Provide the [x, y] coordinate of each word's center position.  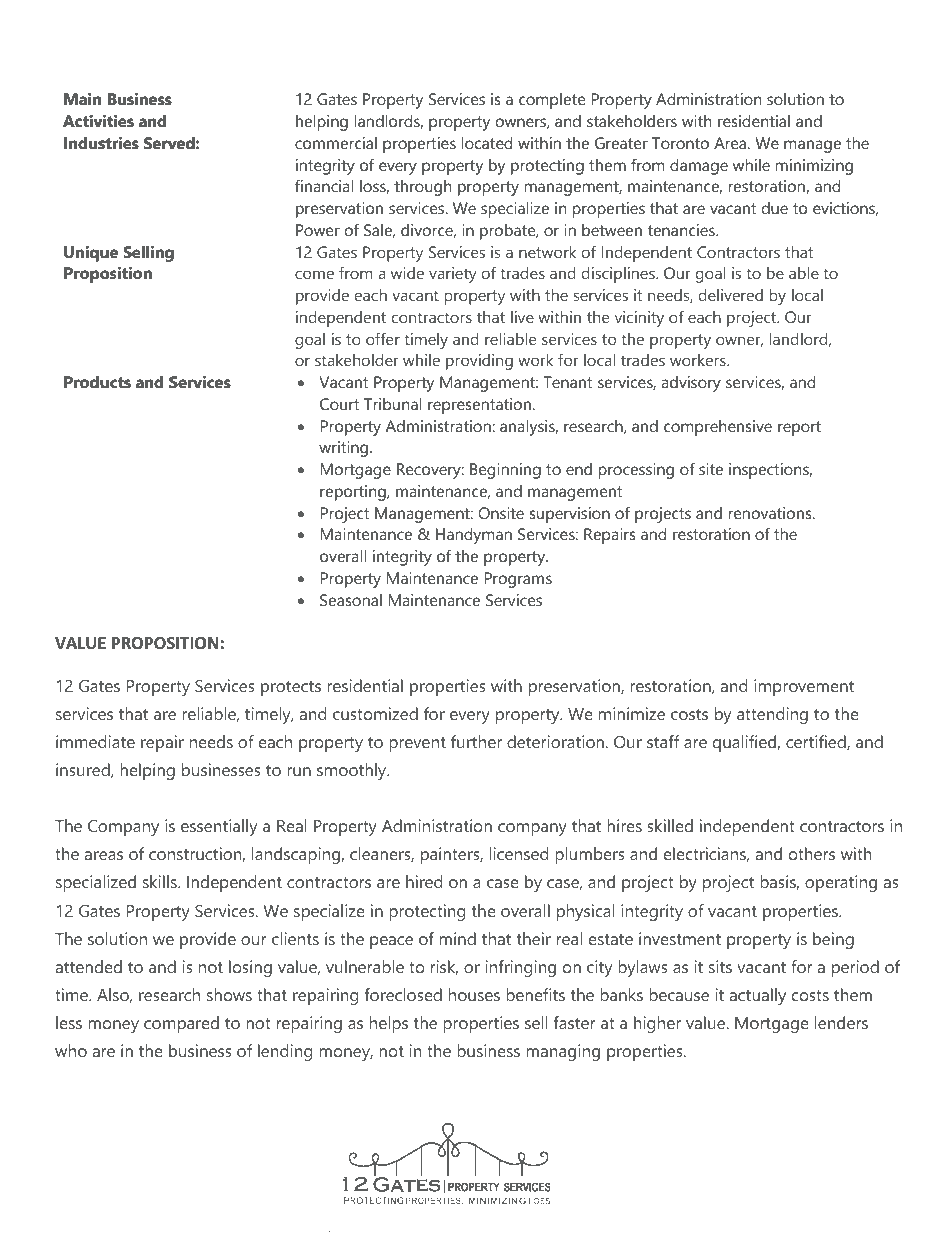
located [487, 143]
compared [181, 1024]
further [476, 741]
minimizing [814, 167]
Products [97, 382]
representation [479, 406]
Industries [101, 143]
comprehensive [718, 428]
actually [758, 996]
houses [474, 994]
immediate [95, 741]
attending [772, 715]
